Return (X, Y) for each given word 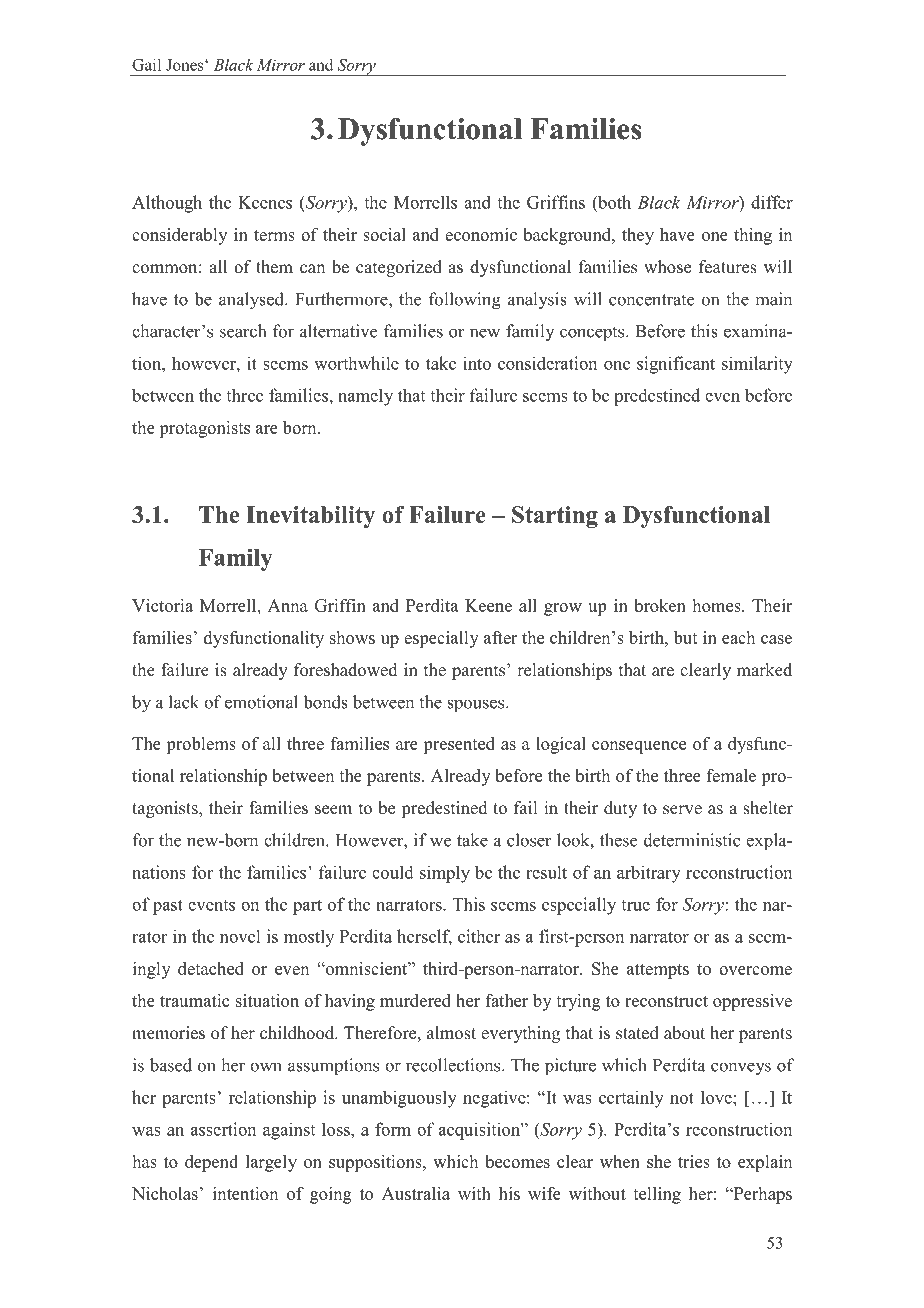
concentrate (651, 300)
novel (240, 936)
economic (481, 234)
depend (211, 1163)
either (479, 936)
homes (718, 605)
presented (459, 745)
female (731, 775)
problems (201, 745)
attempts (658, 971)
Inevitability (310, 517)
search (243, 331)
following (465, 301)
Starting (555, 517)
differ (772, 202)
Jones (186, 65)
